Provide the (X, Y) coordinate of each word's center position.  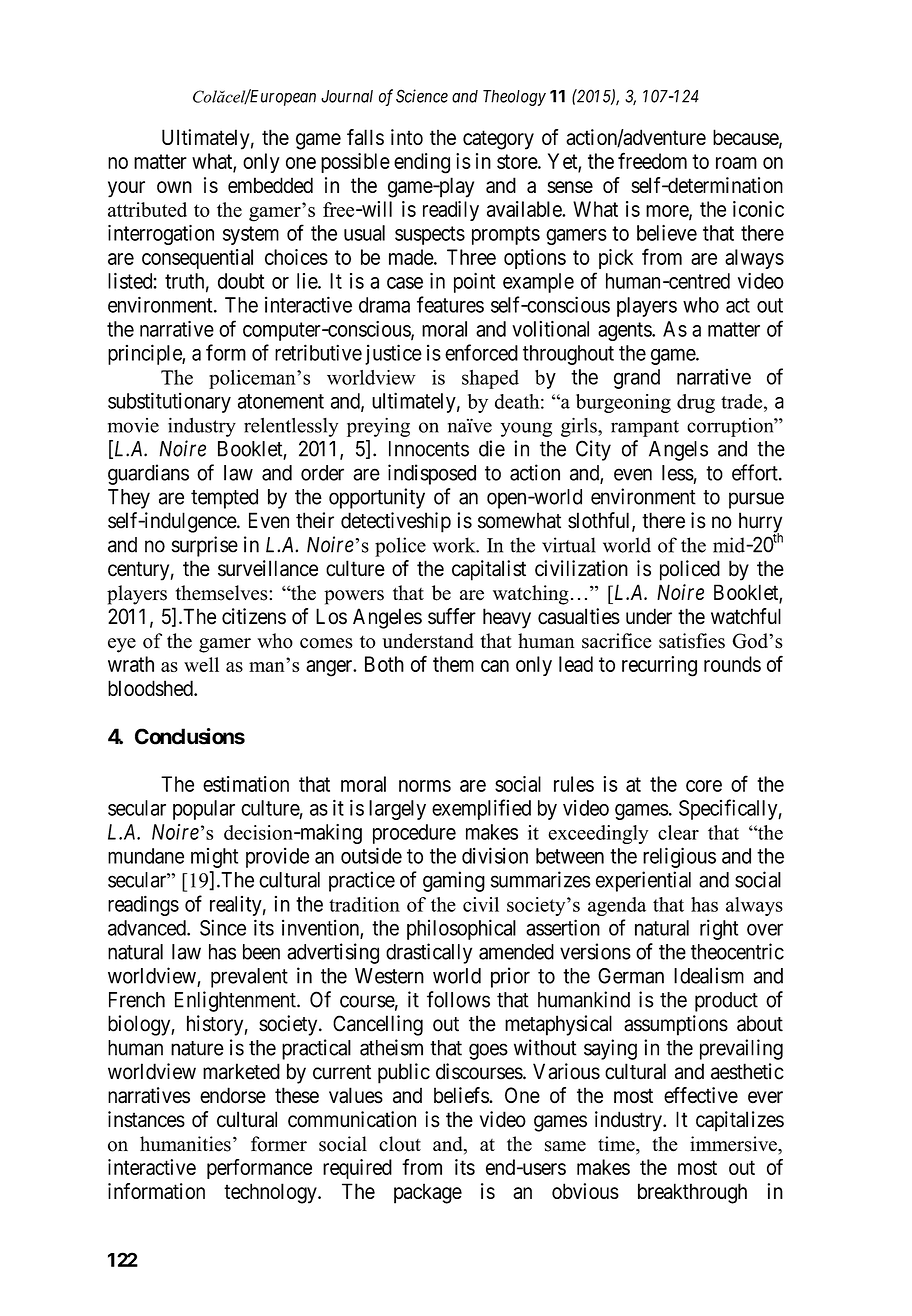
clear (678, 832)
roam (736, 163)
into (407, 137)
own (174, 187)
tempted (224, 499)
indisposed (432, 474)
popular (204, 810)
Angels (678, 451)
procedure (414, 834)
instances (146, 1119)
